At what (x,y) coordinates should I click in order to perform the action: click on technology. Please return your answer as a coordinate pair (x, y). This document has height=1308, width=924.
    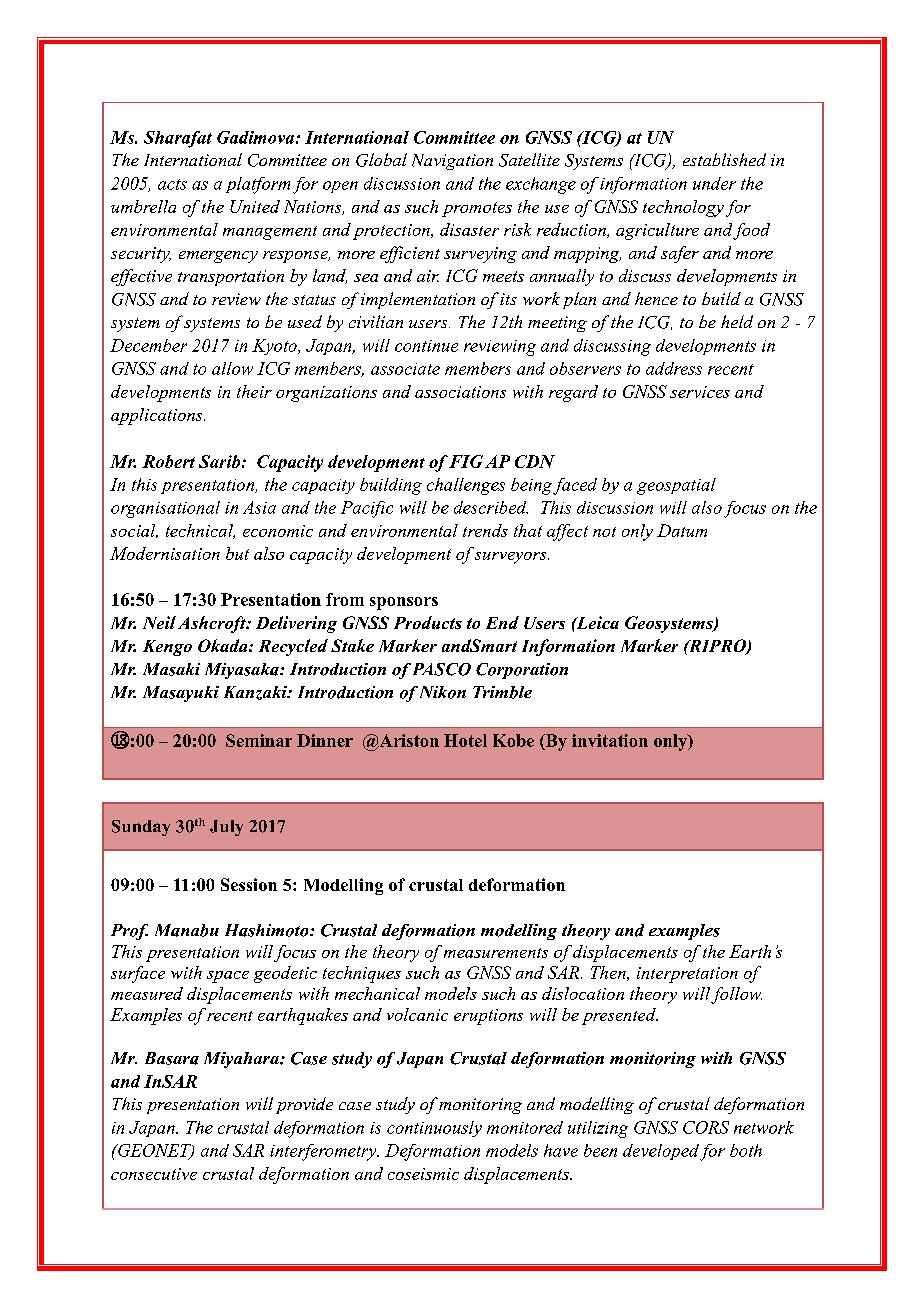
    Looking at the image, I should click on (683, 208).
